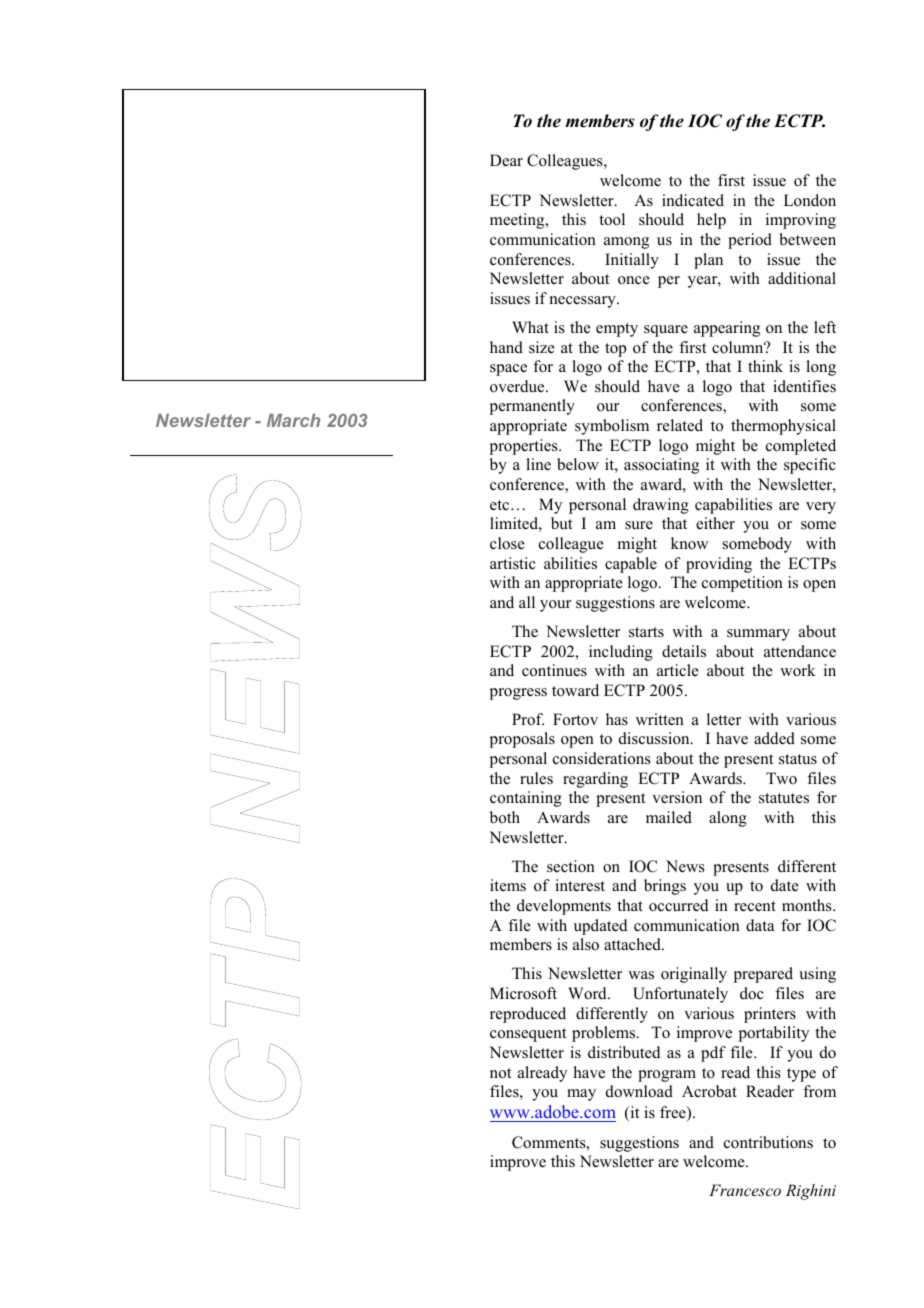  I want to click on rules, so click(536, 778).
